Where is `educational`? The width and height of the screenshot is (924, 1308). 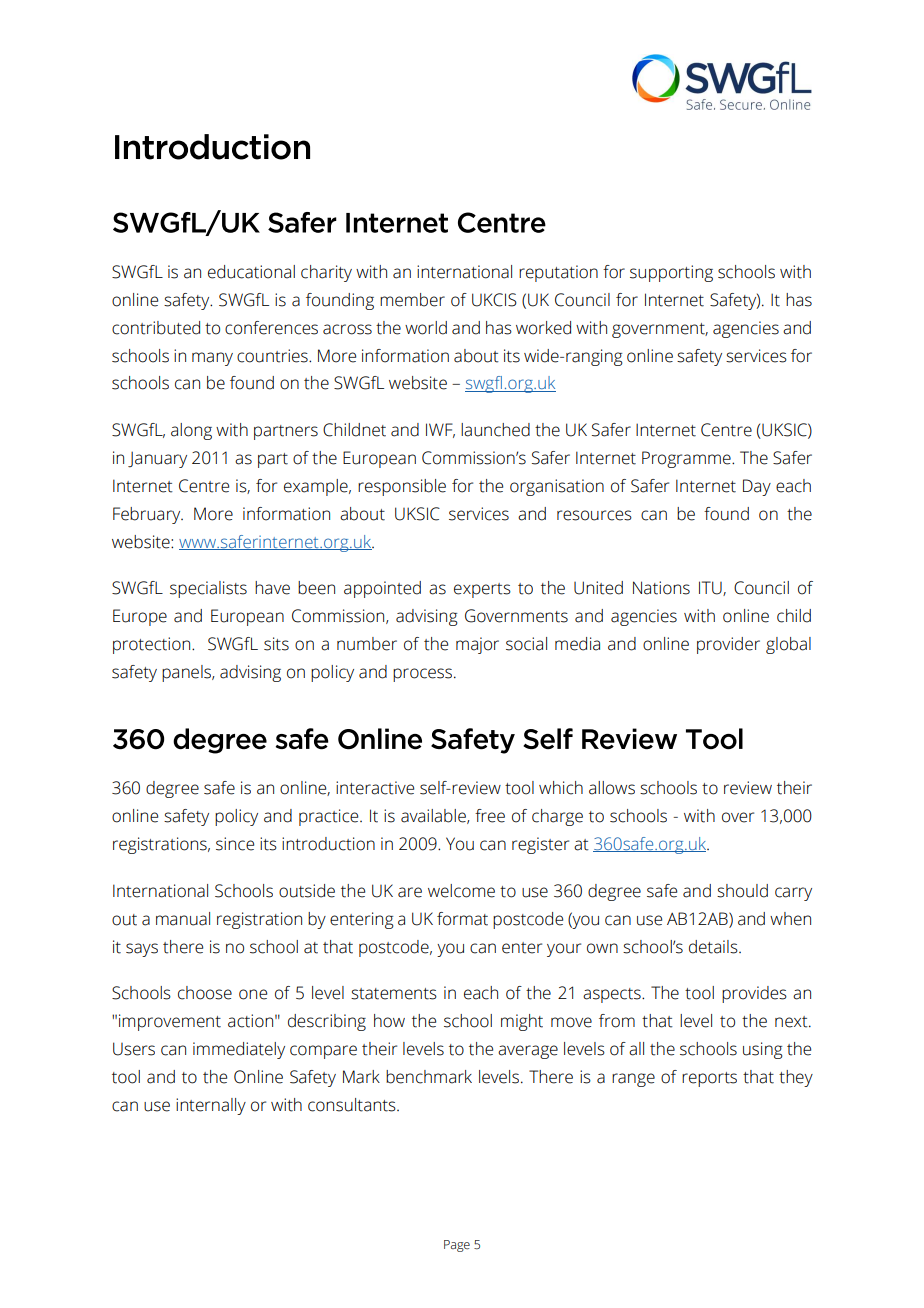 educational is located at coordinates (251, 272).
